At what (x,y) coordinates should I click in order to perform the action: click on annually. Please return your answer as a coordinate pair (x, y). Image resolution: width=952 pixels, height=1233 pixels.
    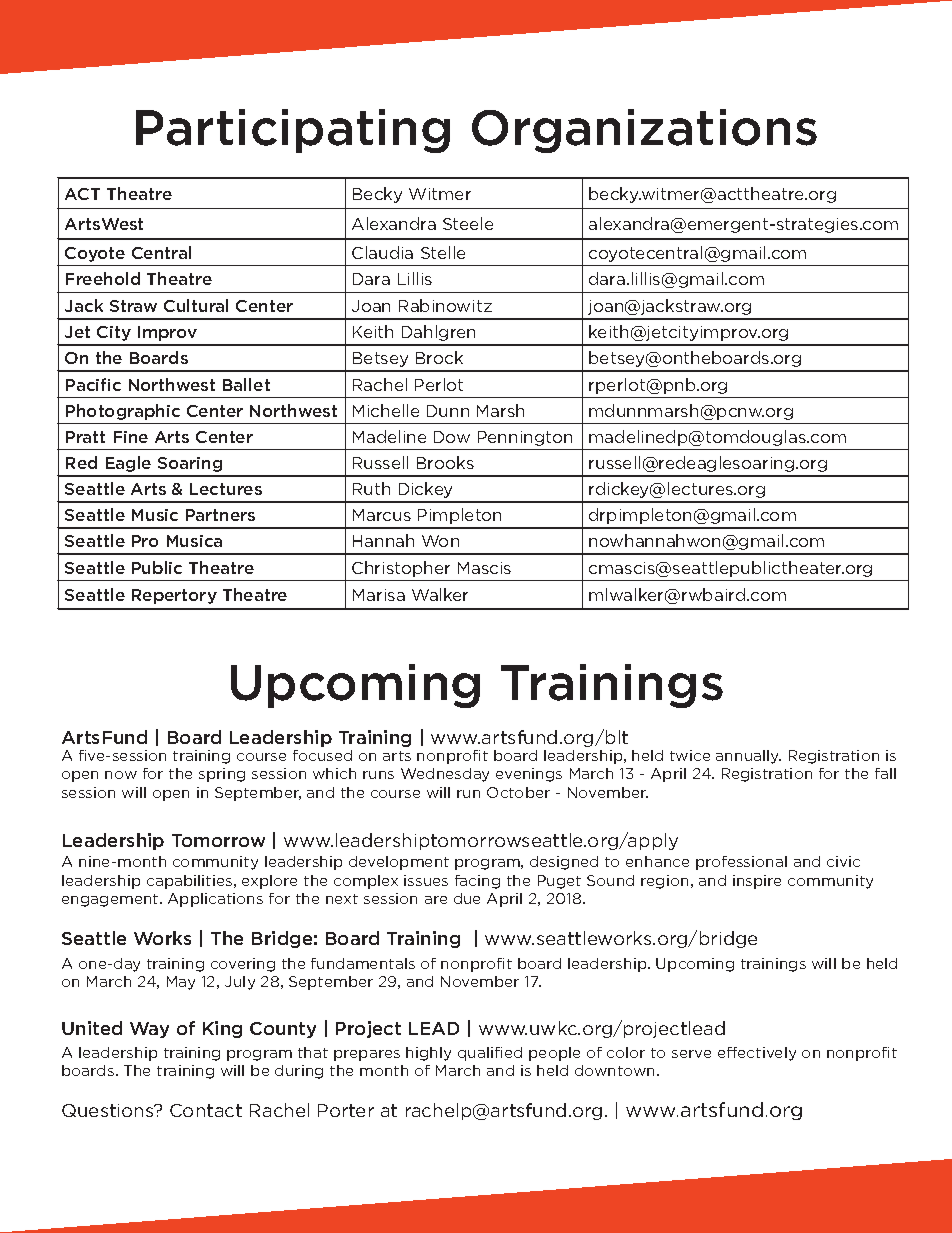
    Looking at the image, I should click on (748, 757).
